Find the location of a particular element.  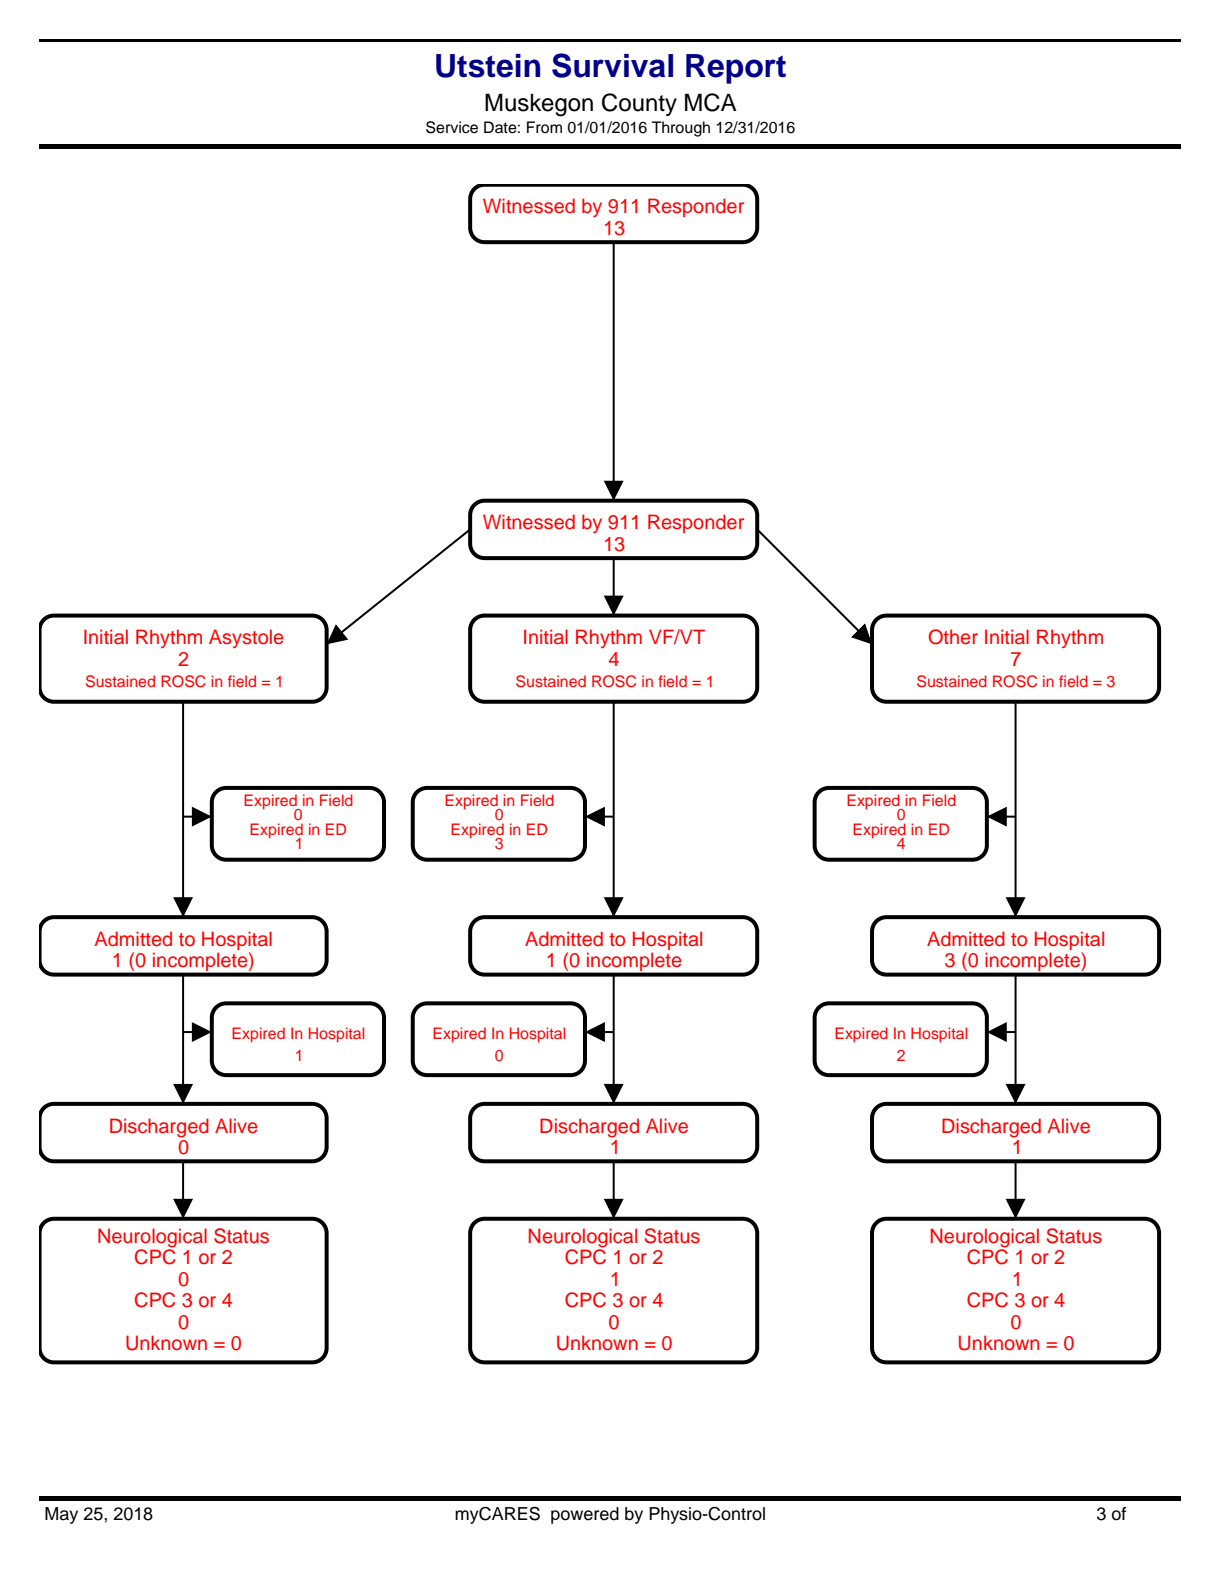

Service is located at coordinates (452, 127).
